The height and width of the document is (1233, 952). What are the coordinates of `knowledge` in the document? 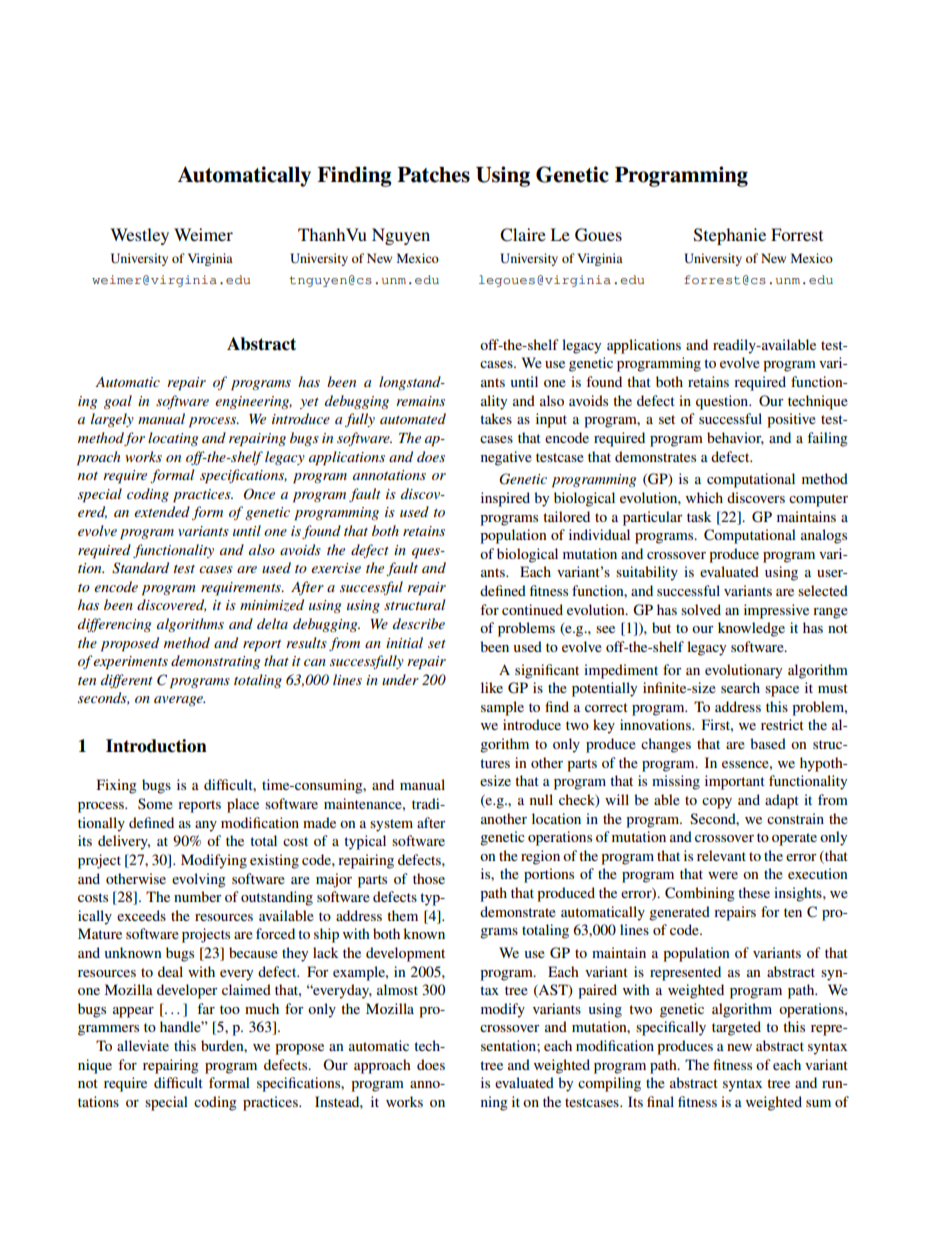 It's located at (751, 629).
